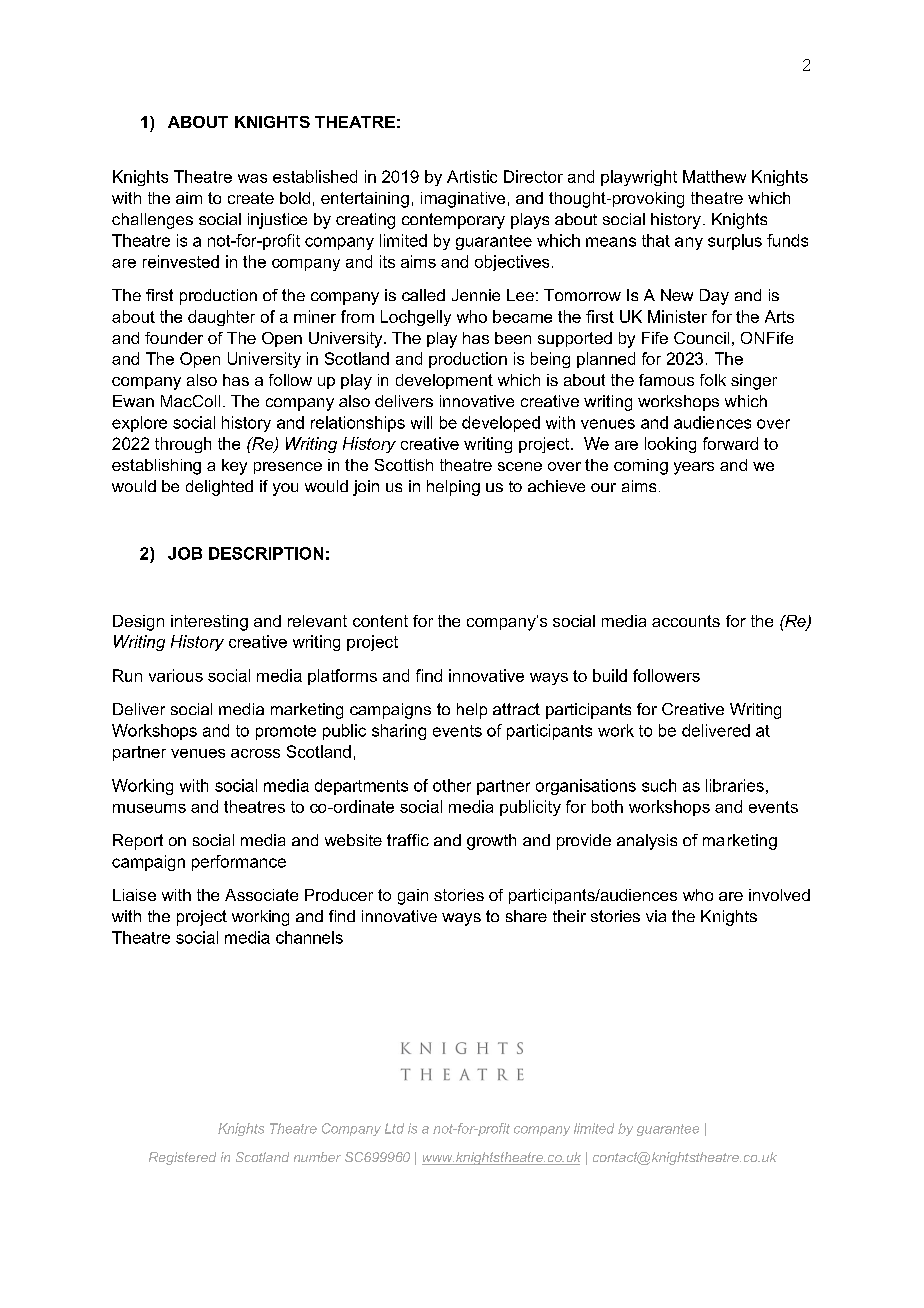 This screenshot has width=924, height=1308. Describe the element at coordinates (714, 176) in the screenshot. I see `Matthew` at that location.
